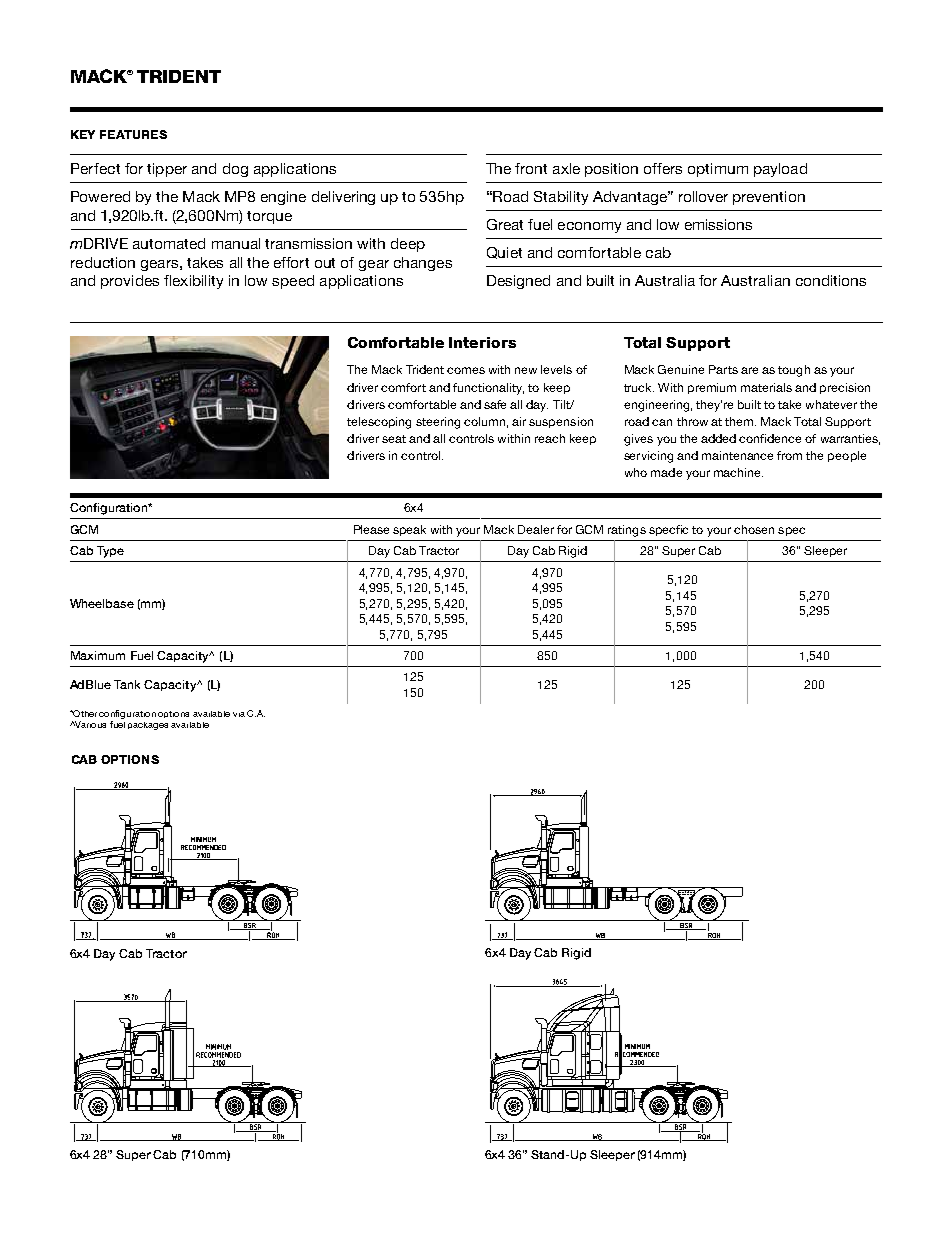 Image resolution: width=952 pixels, height=1233 pixels. What do you see at coordinates (531, 168) in the page?
I see `front` at bounding box center [531, 168].
